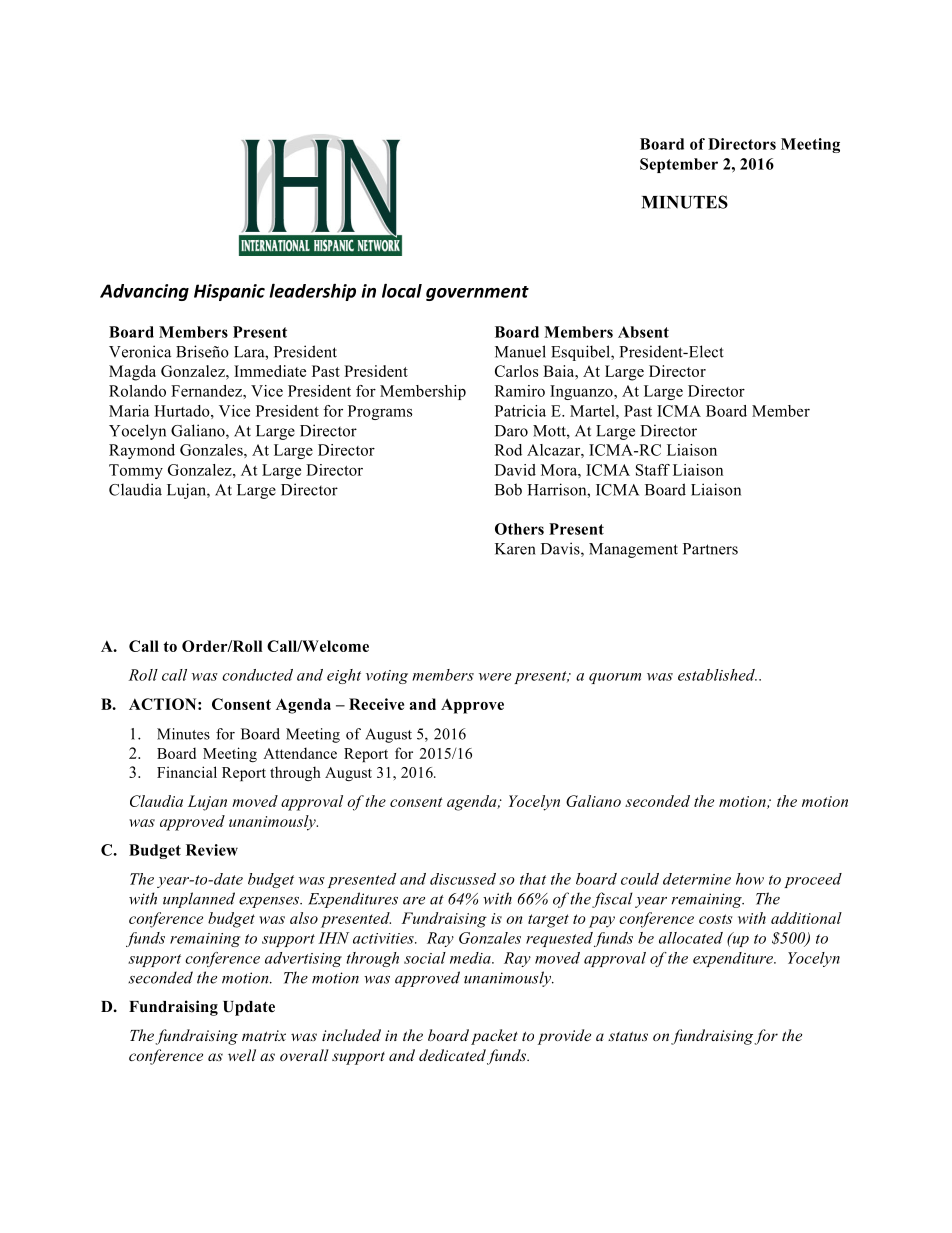 Image resolution: width=952 pixels, height=1233 pixels. I want to click on Veronica, so click(140, 351).
